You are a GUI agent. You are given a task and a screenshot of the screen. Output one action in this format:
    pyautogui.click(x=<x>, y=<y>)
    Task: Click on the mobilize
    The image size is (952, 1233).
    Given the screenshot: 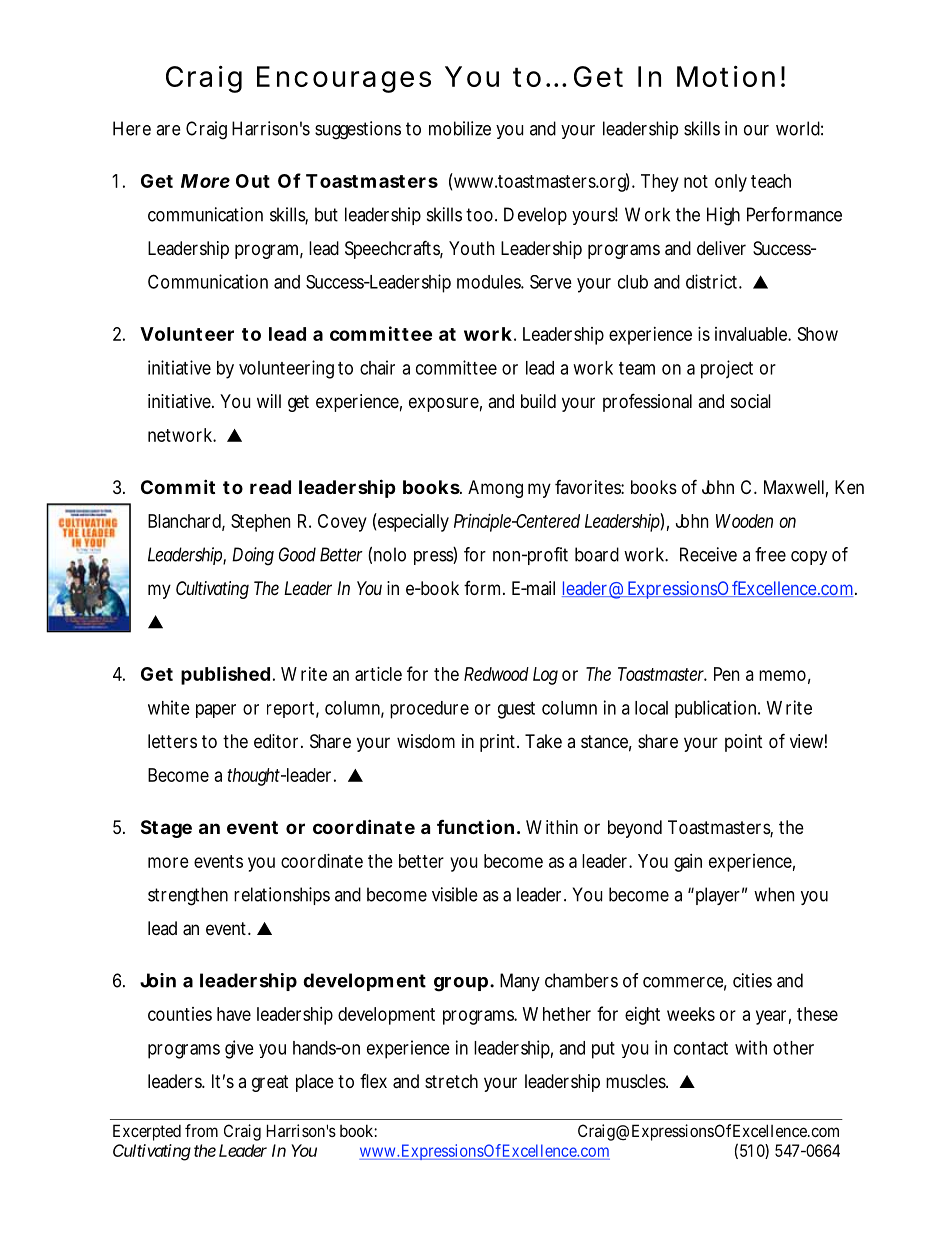 What is the action you would take?
    pyautogui.click(x=460, y=128)
